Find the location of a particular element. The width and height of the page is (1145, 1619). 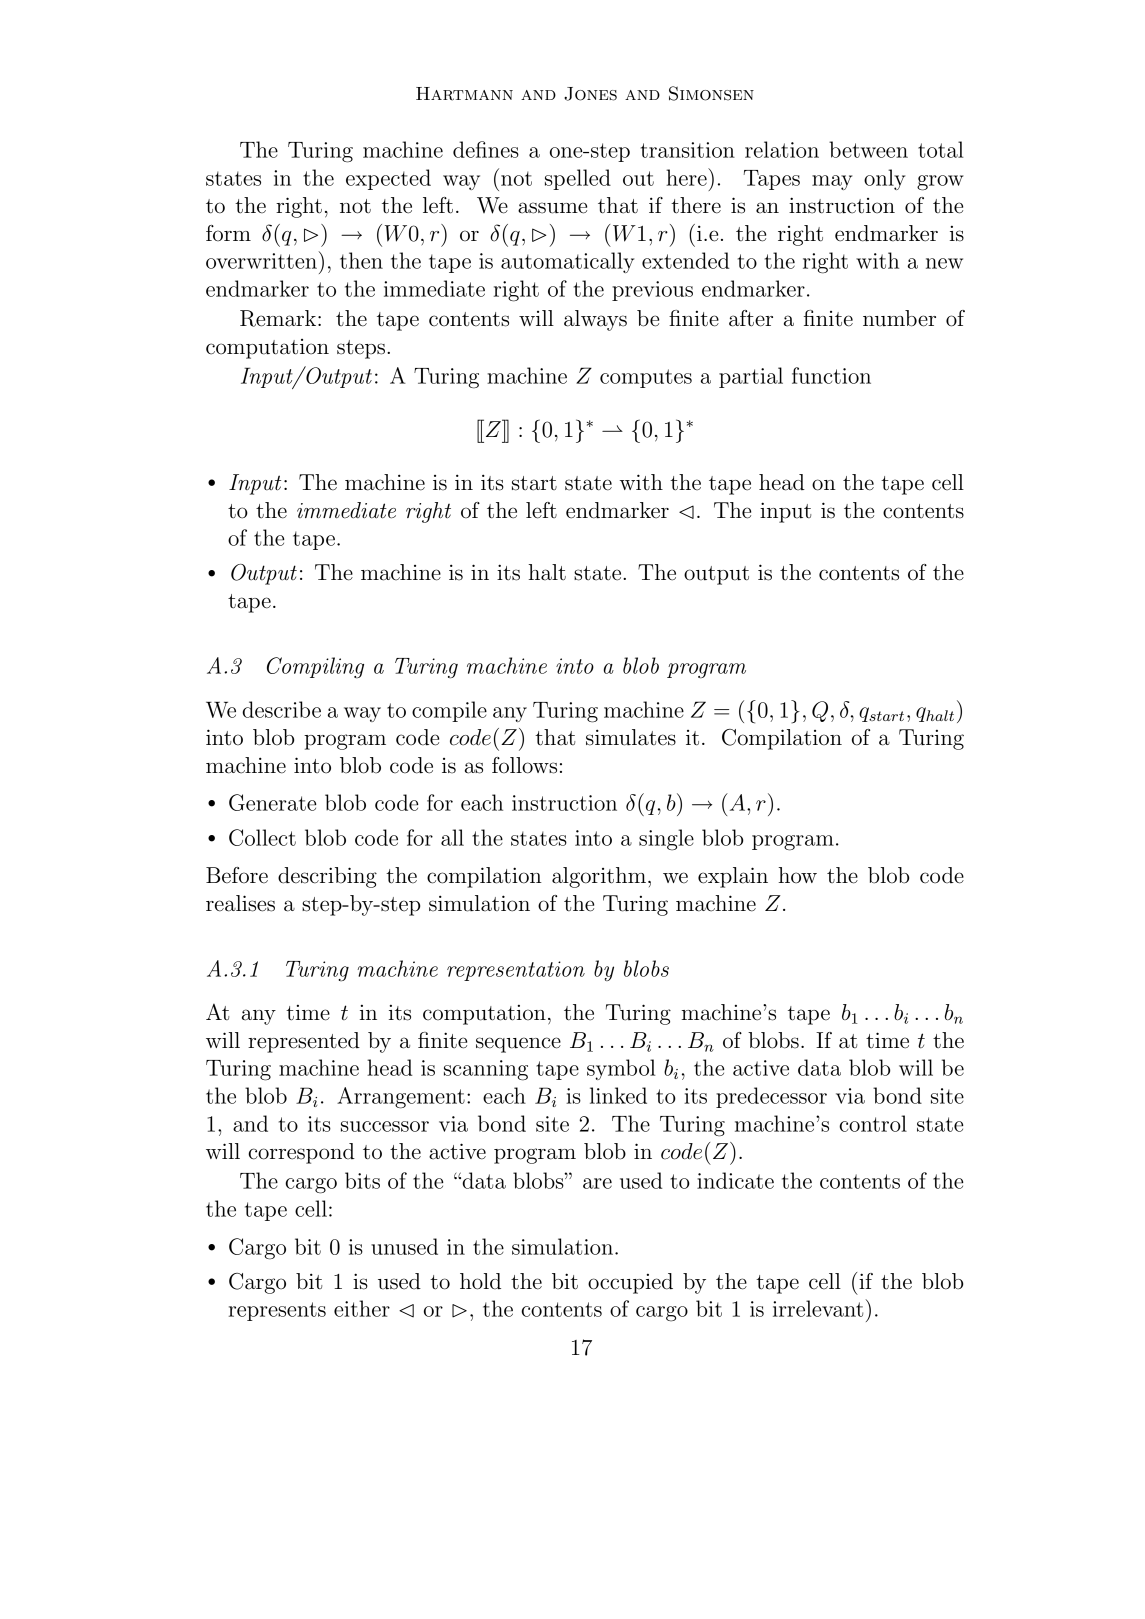

function is located at coordinates (831, 375).
